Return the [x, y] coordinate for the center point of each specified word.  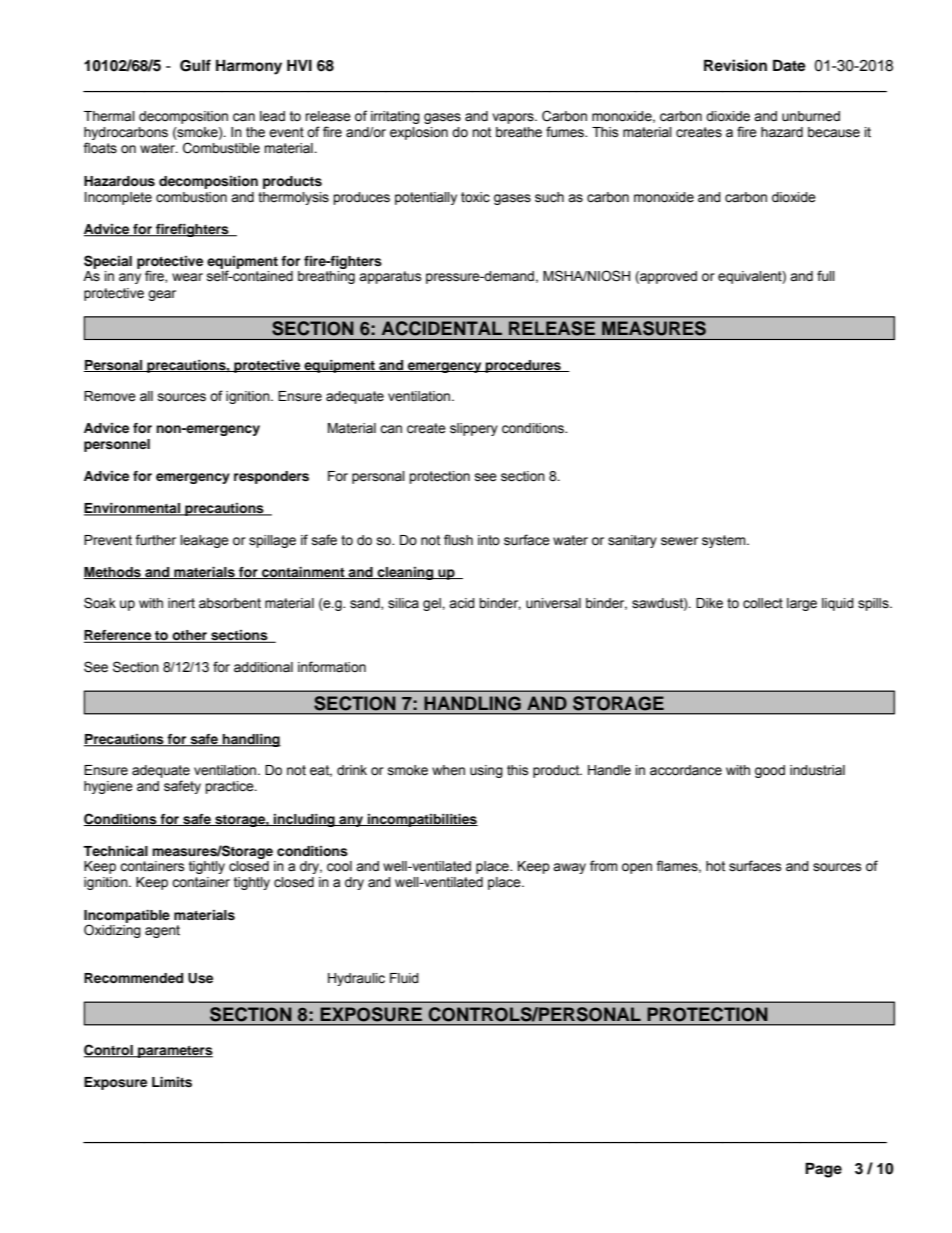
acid [462, 603]
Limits [172, 1082]
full [826, 275]
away [569, 868]
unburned [811, 116]
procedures [523, 366]
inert [181, 603]
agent [162, 931]
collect [763, 603]
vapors [514, 118]
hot [715, 866]
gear [162, 295]
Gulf [195, 65]
